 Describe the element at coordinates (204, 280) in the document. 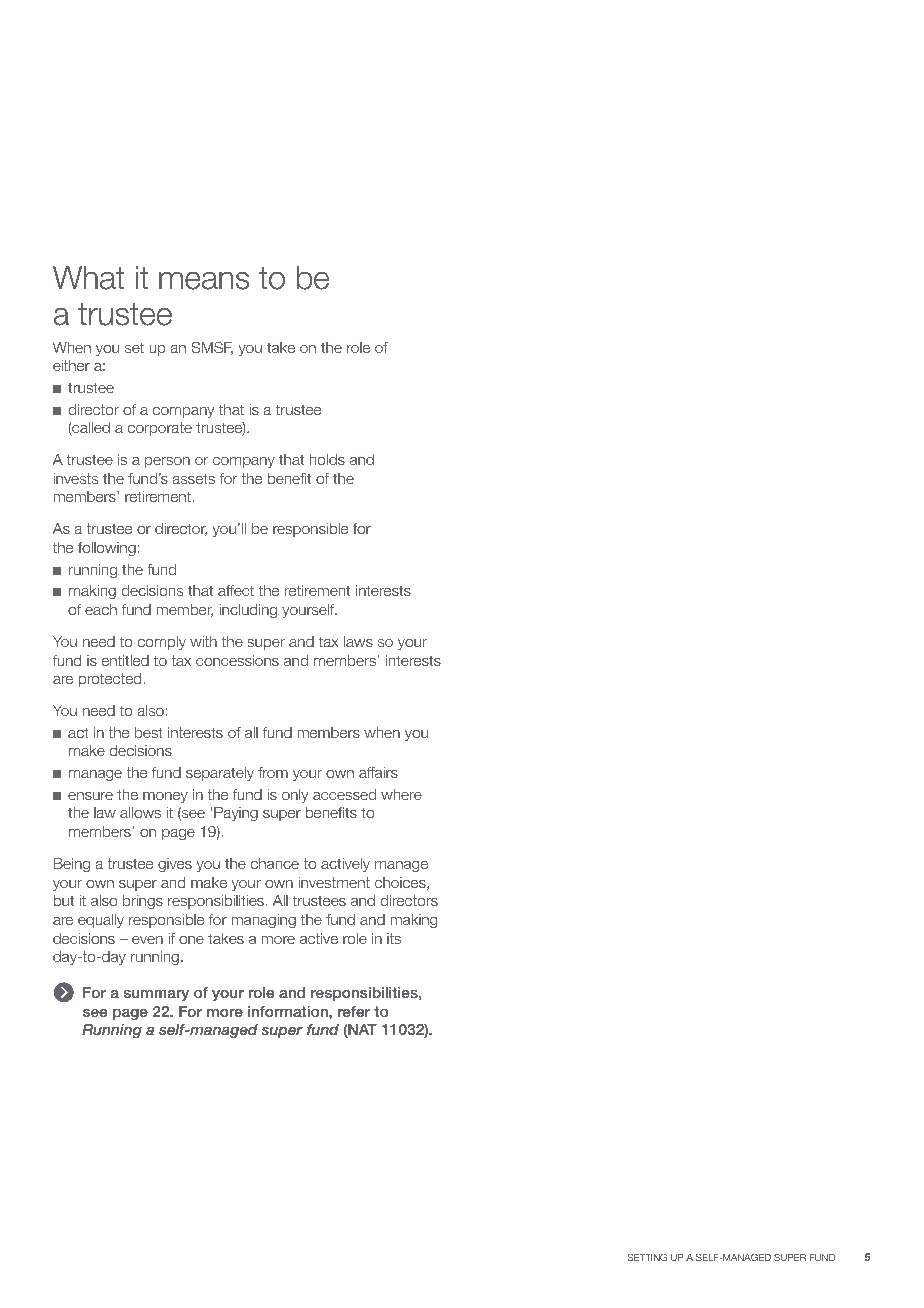

I see `means` at that location.
